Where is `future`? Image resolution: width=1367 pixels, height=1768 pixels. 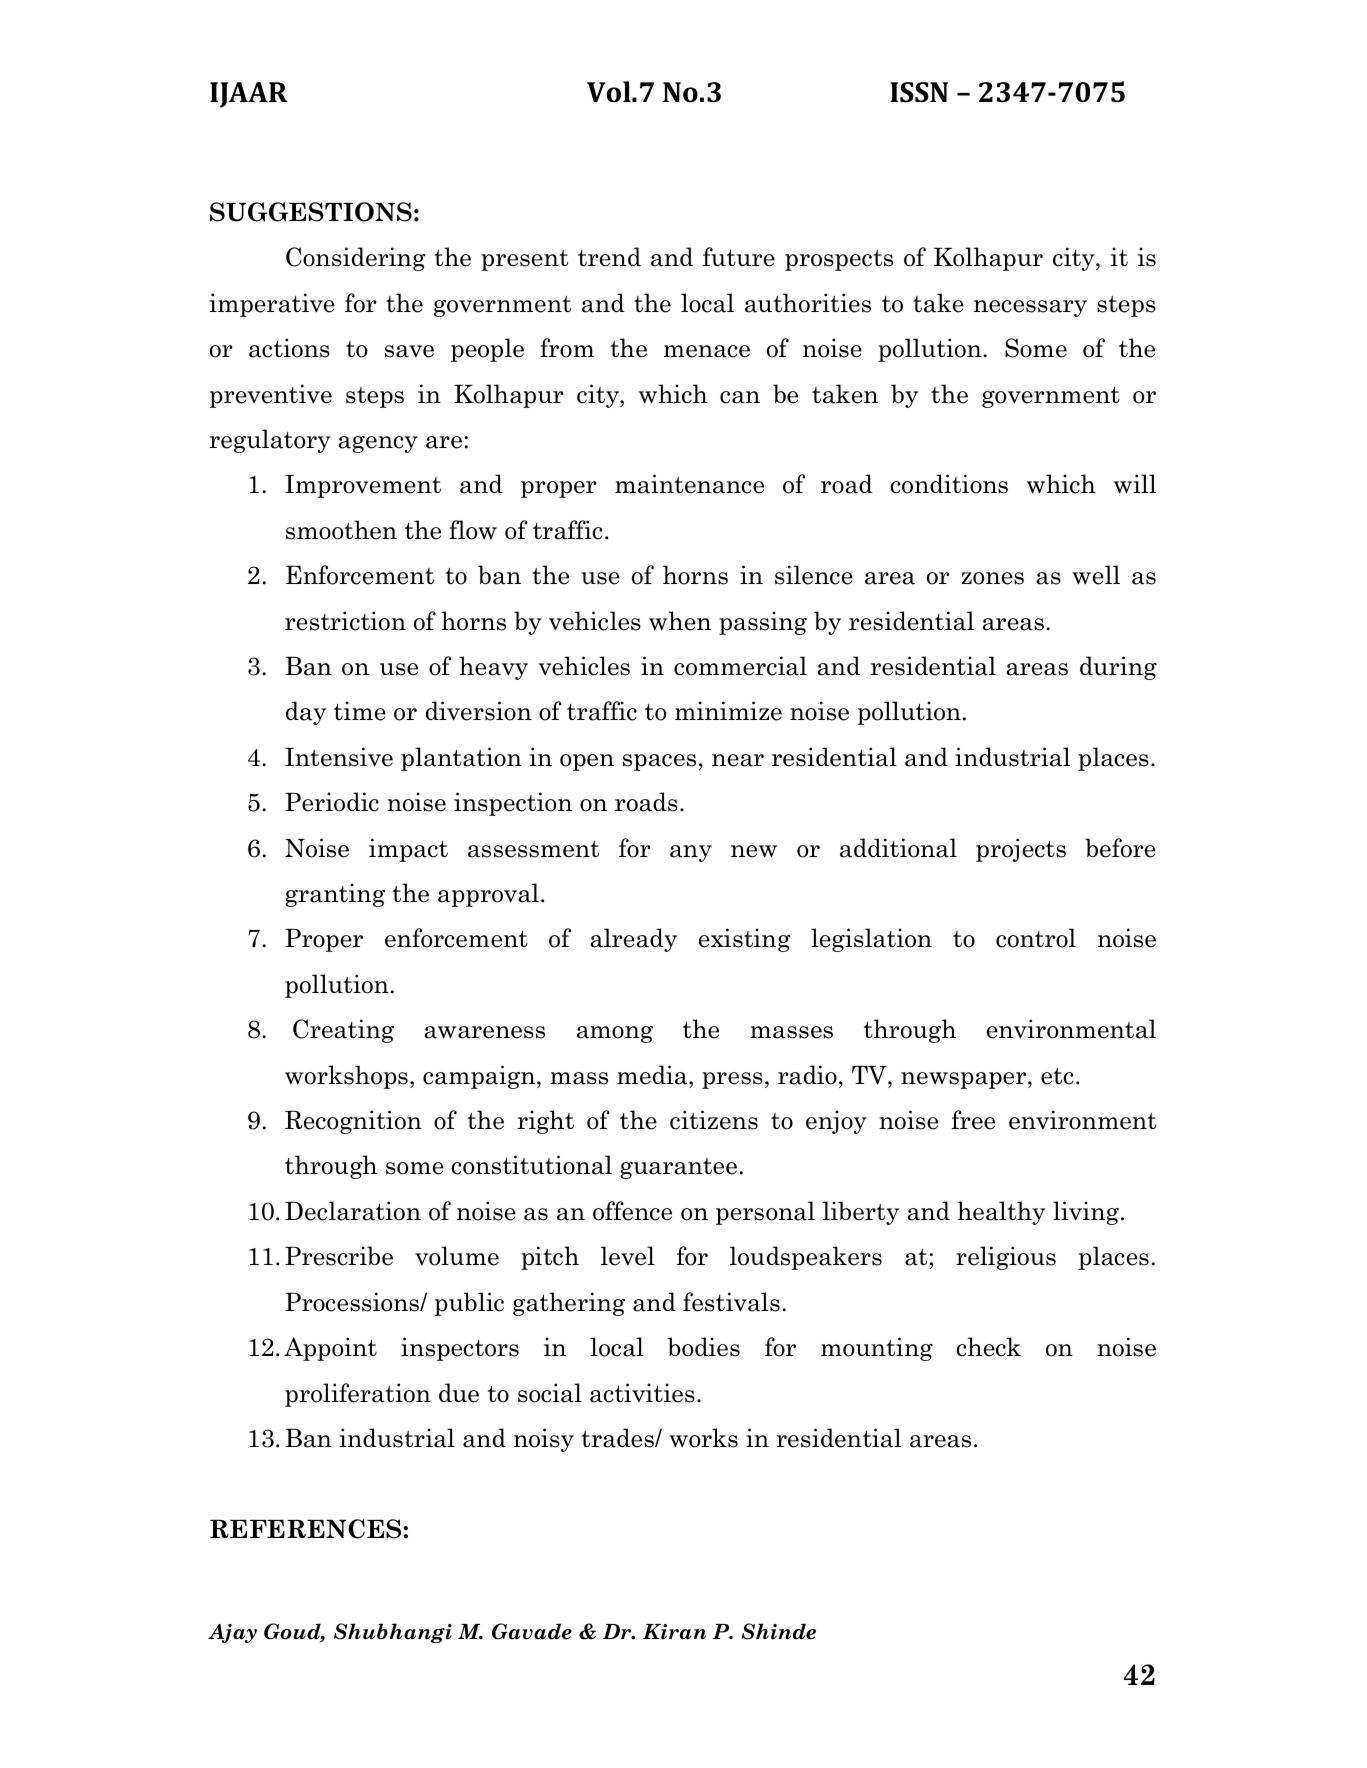
future is located at coordinates (739, 257).
